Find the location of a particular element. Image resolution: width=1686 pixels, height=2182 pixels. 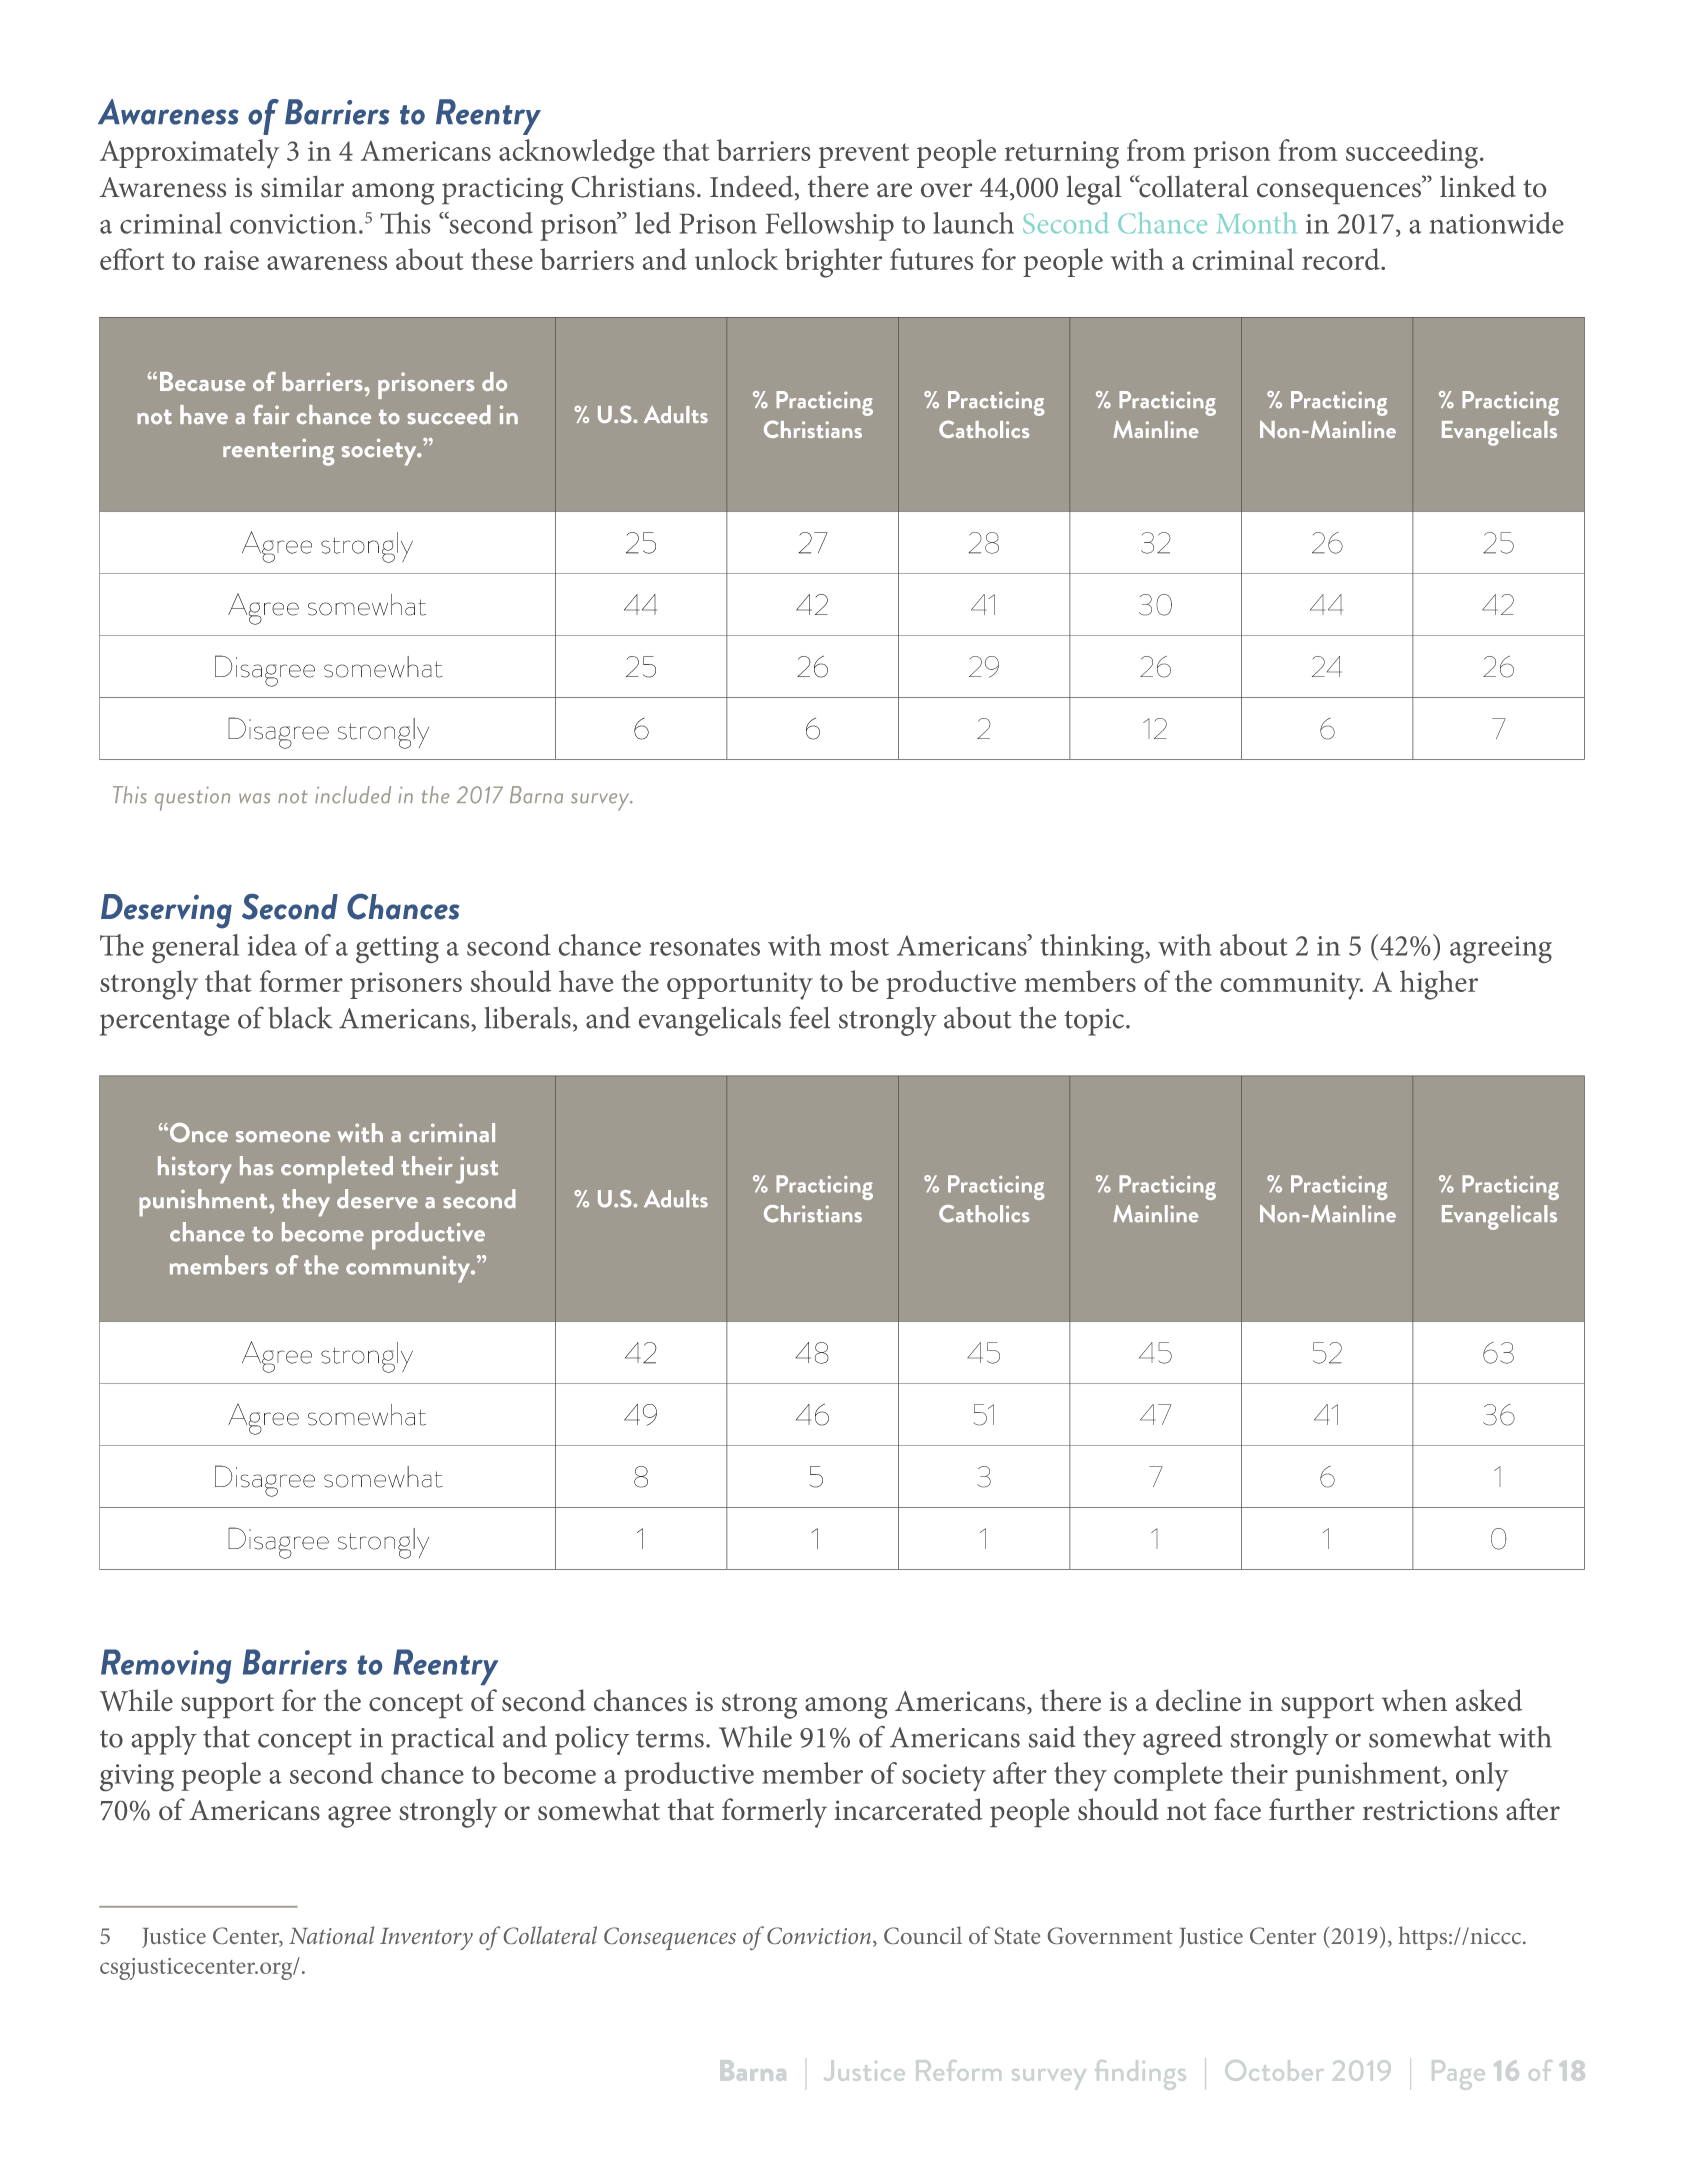

further is located at coordinates (1312, 1809).
